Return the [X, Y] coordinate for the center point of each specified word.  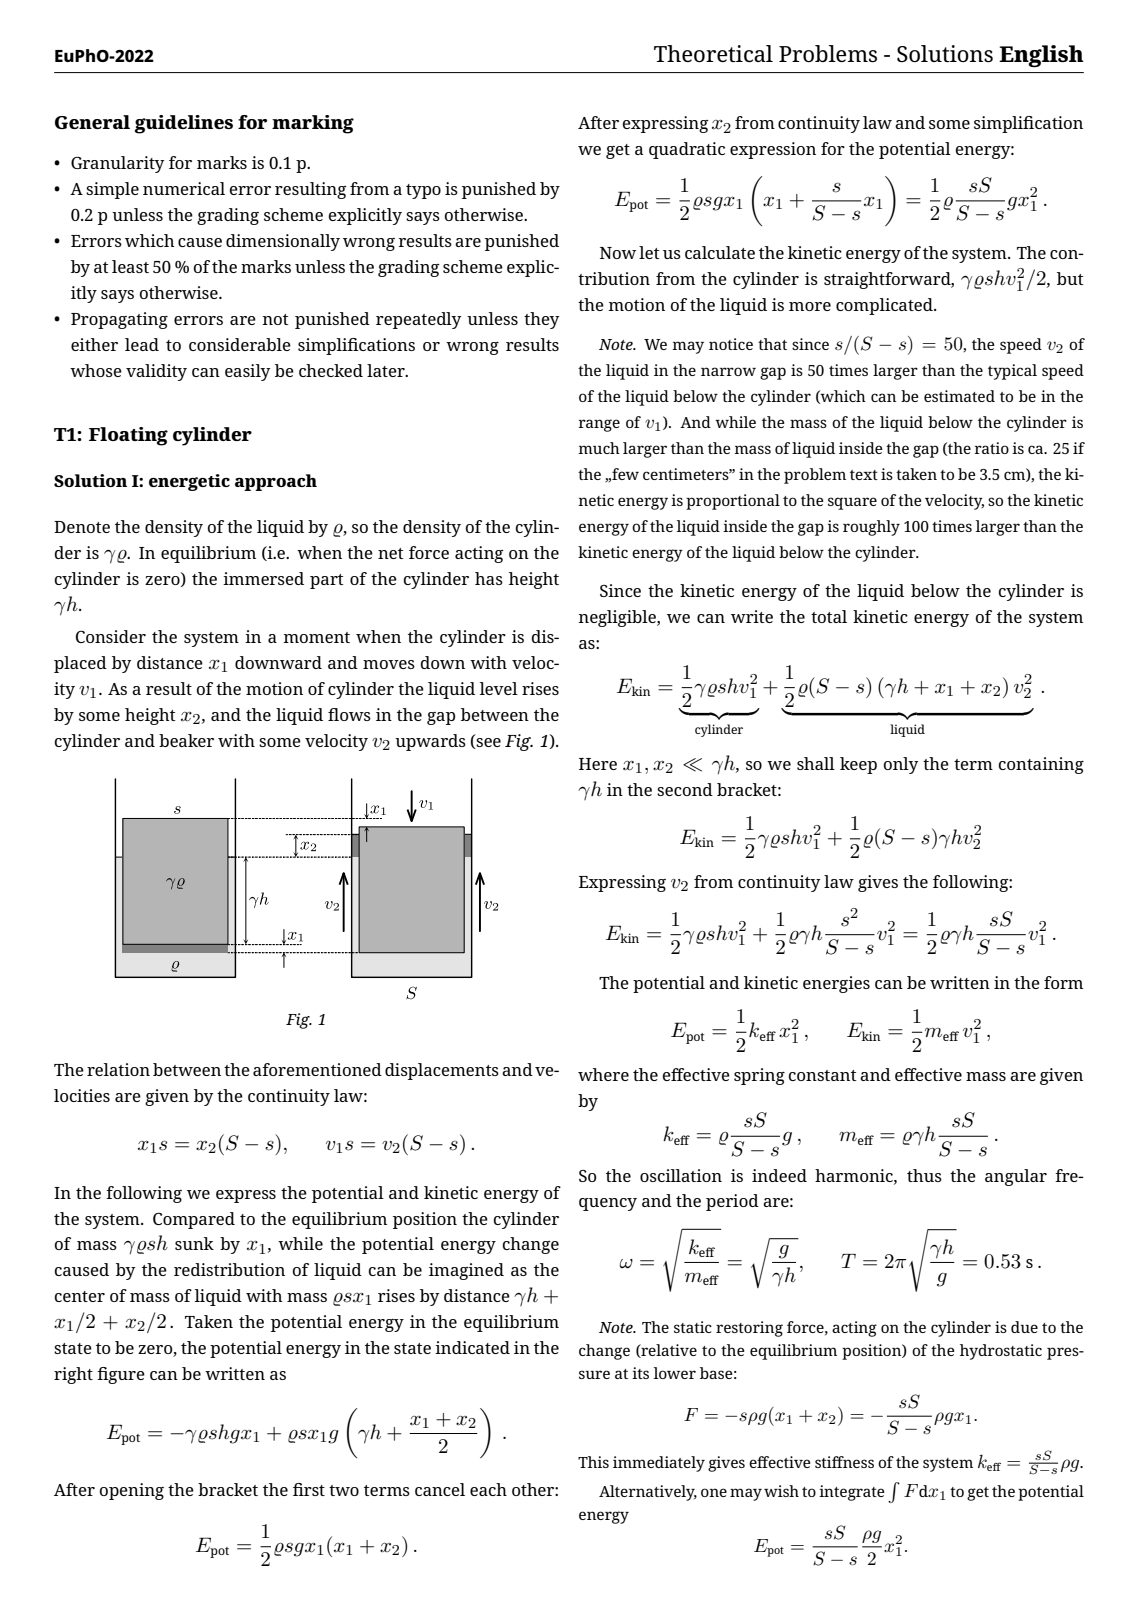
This [593, 1462]
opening [132, 1491]
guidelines [183, 124]
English [1041, 56]
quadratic [687, 150]
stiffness [844, 1462]
